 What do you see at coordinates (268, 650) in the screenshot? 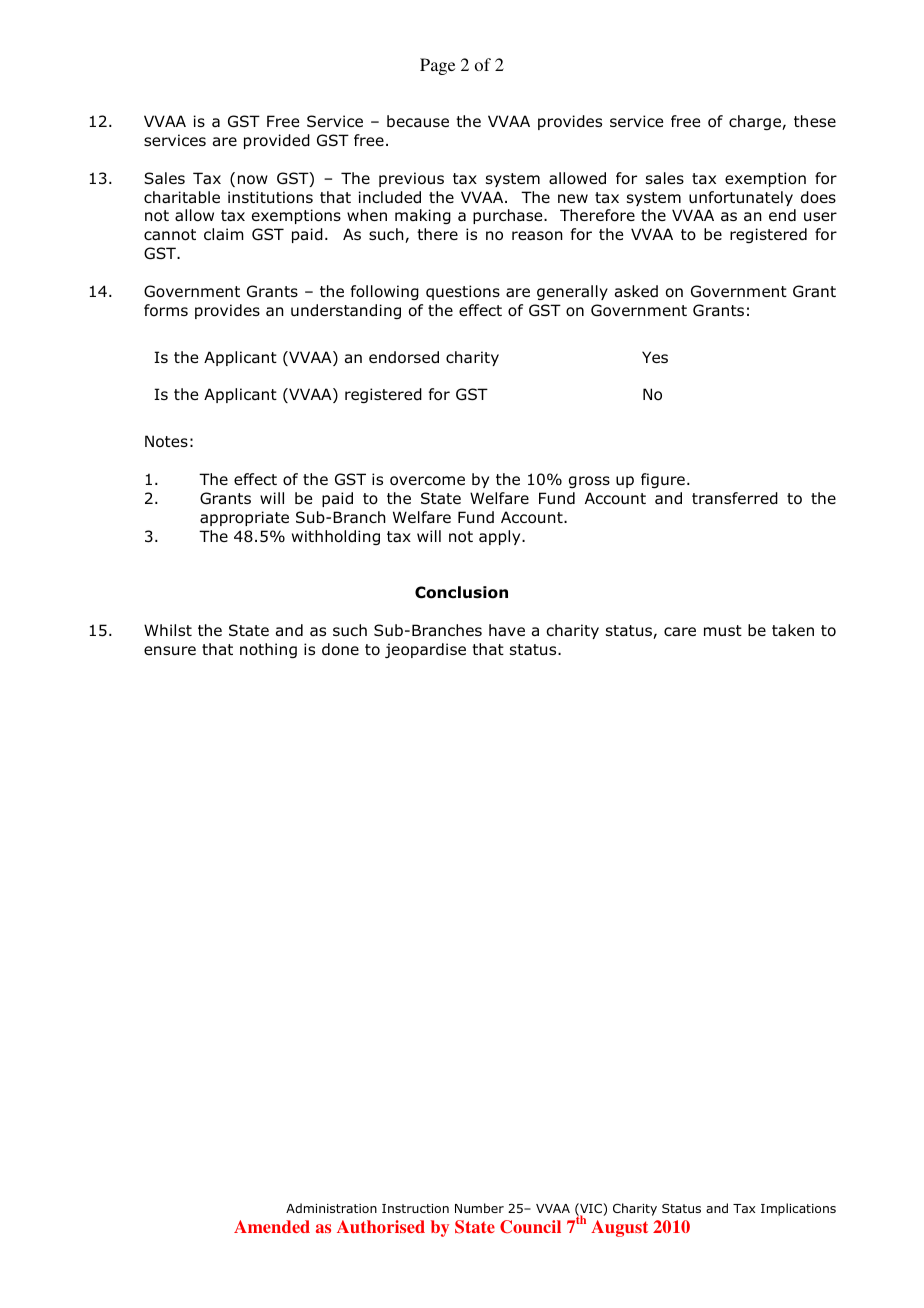
I see `nothing` at bounding box center [268, 650].
